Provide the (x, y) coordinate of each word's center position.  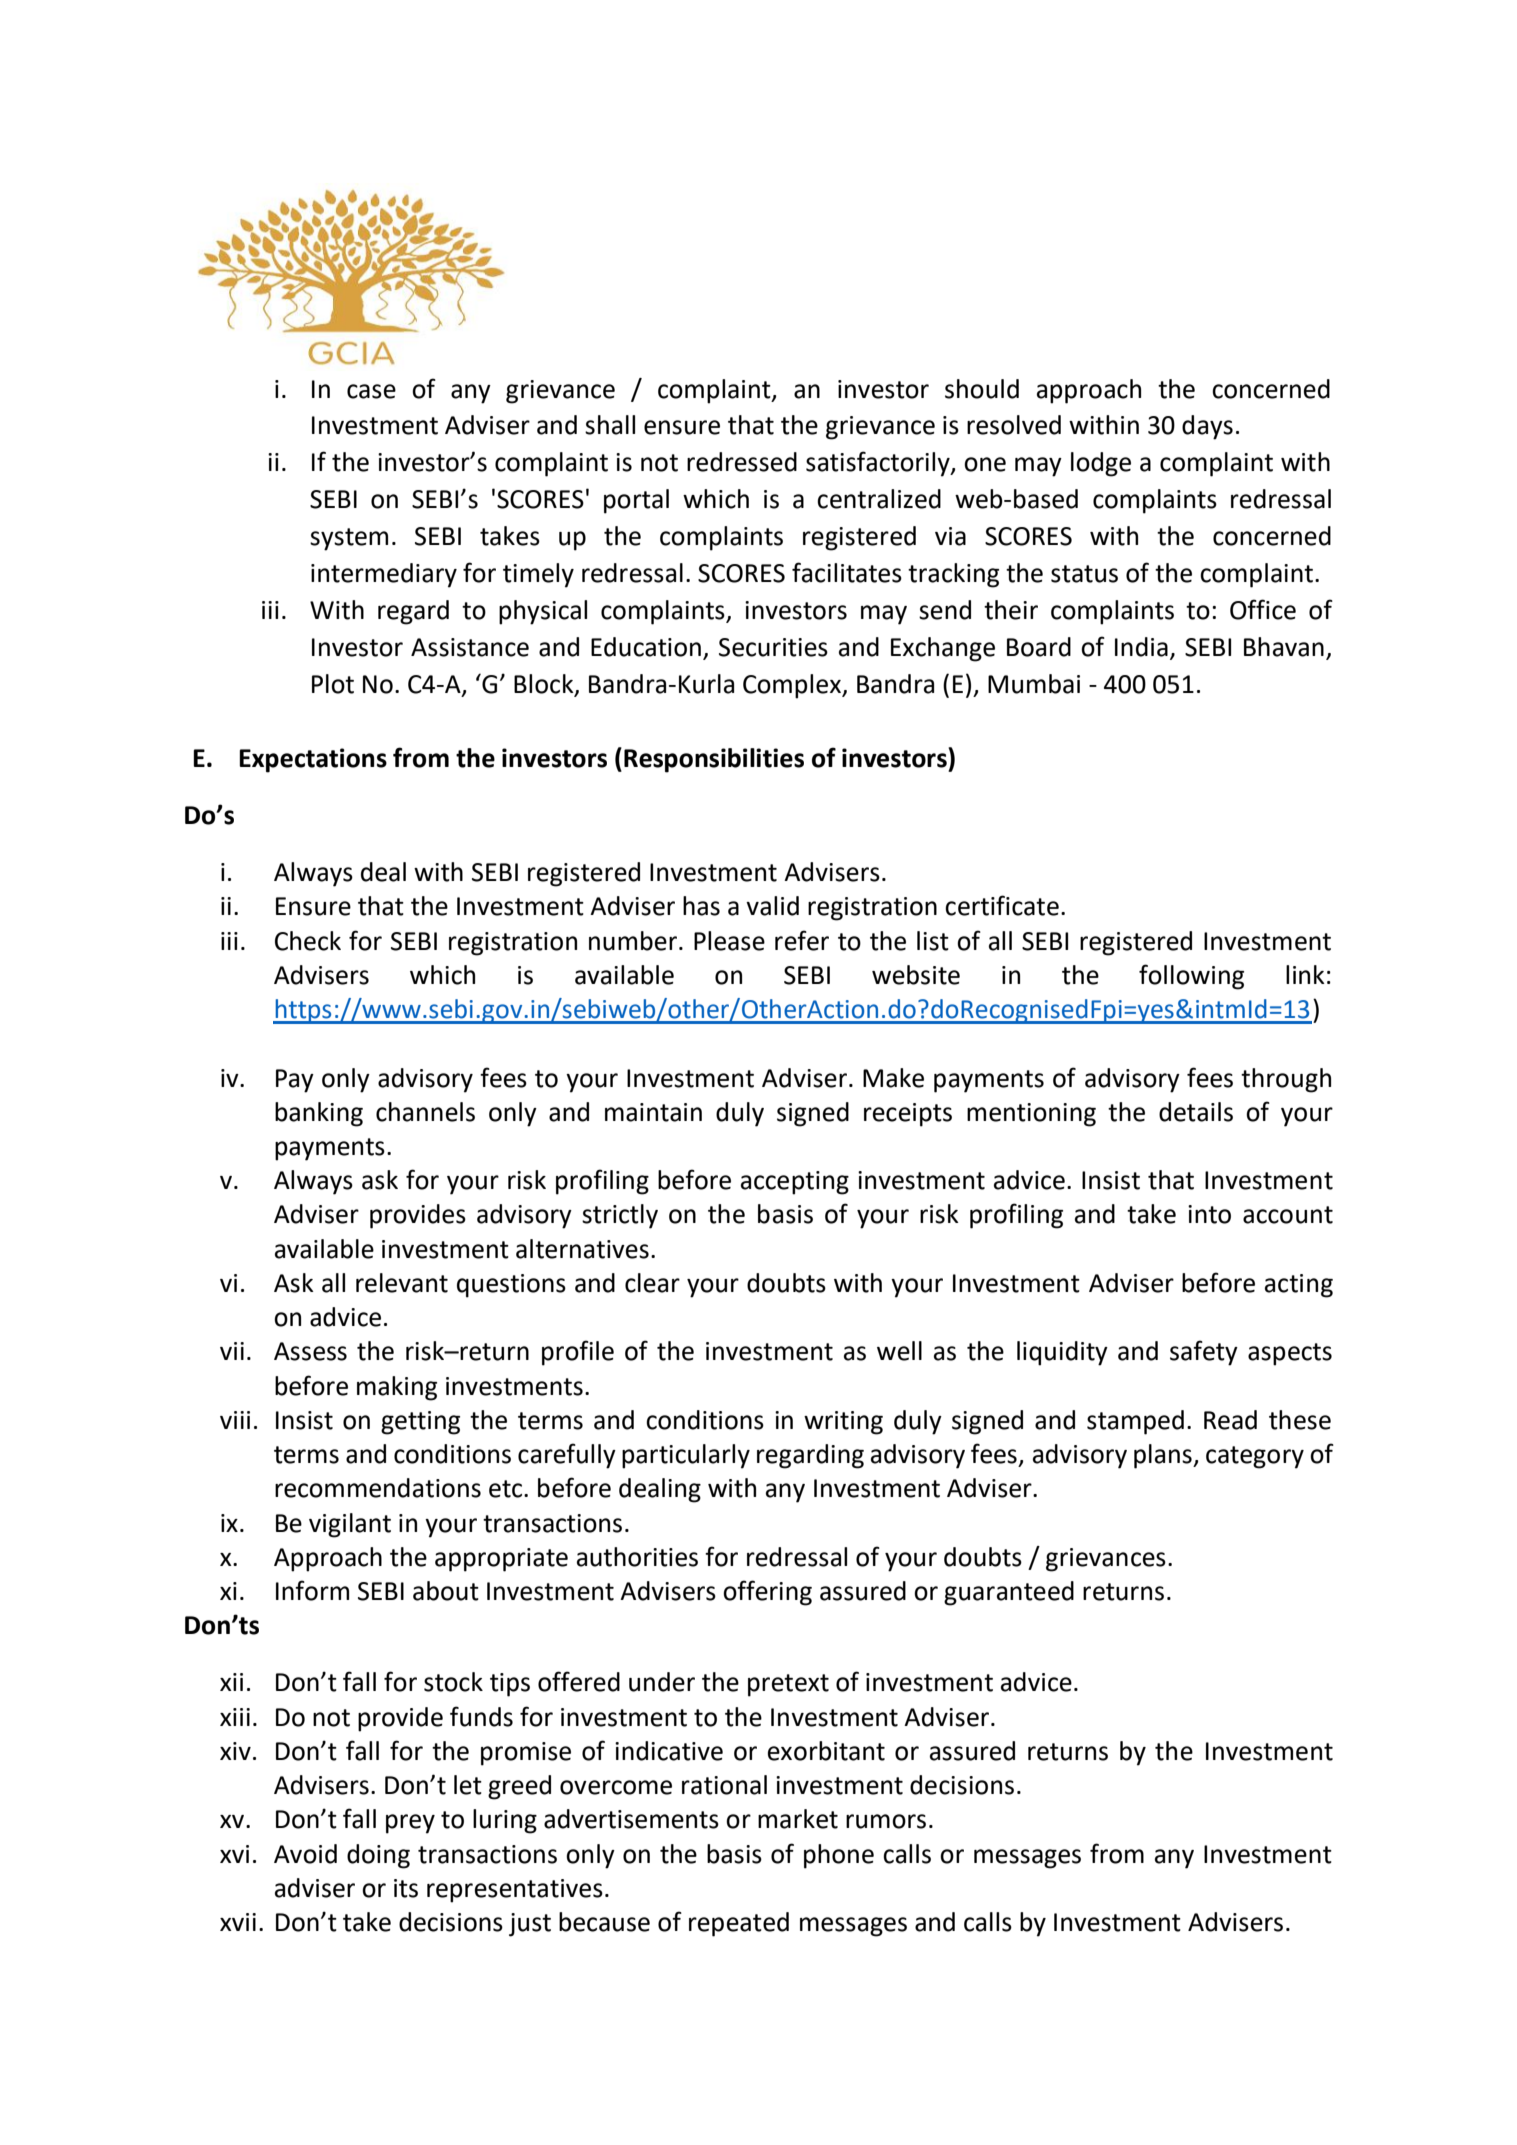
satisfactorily (879, 464)
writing (843, 1423)
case (371, 391)
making (397, 1388)
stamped (1135, 1422)
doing (378, 1856)
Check (308, 941)
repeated (739, 1924)
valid (772, 906)
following (1191, 977)
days (1207, 427)
